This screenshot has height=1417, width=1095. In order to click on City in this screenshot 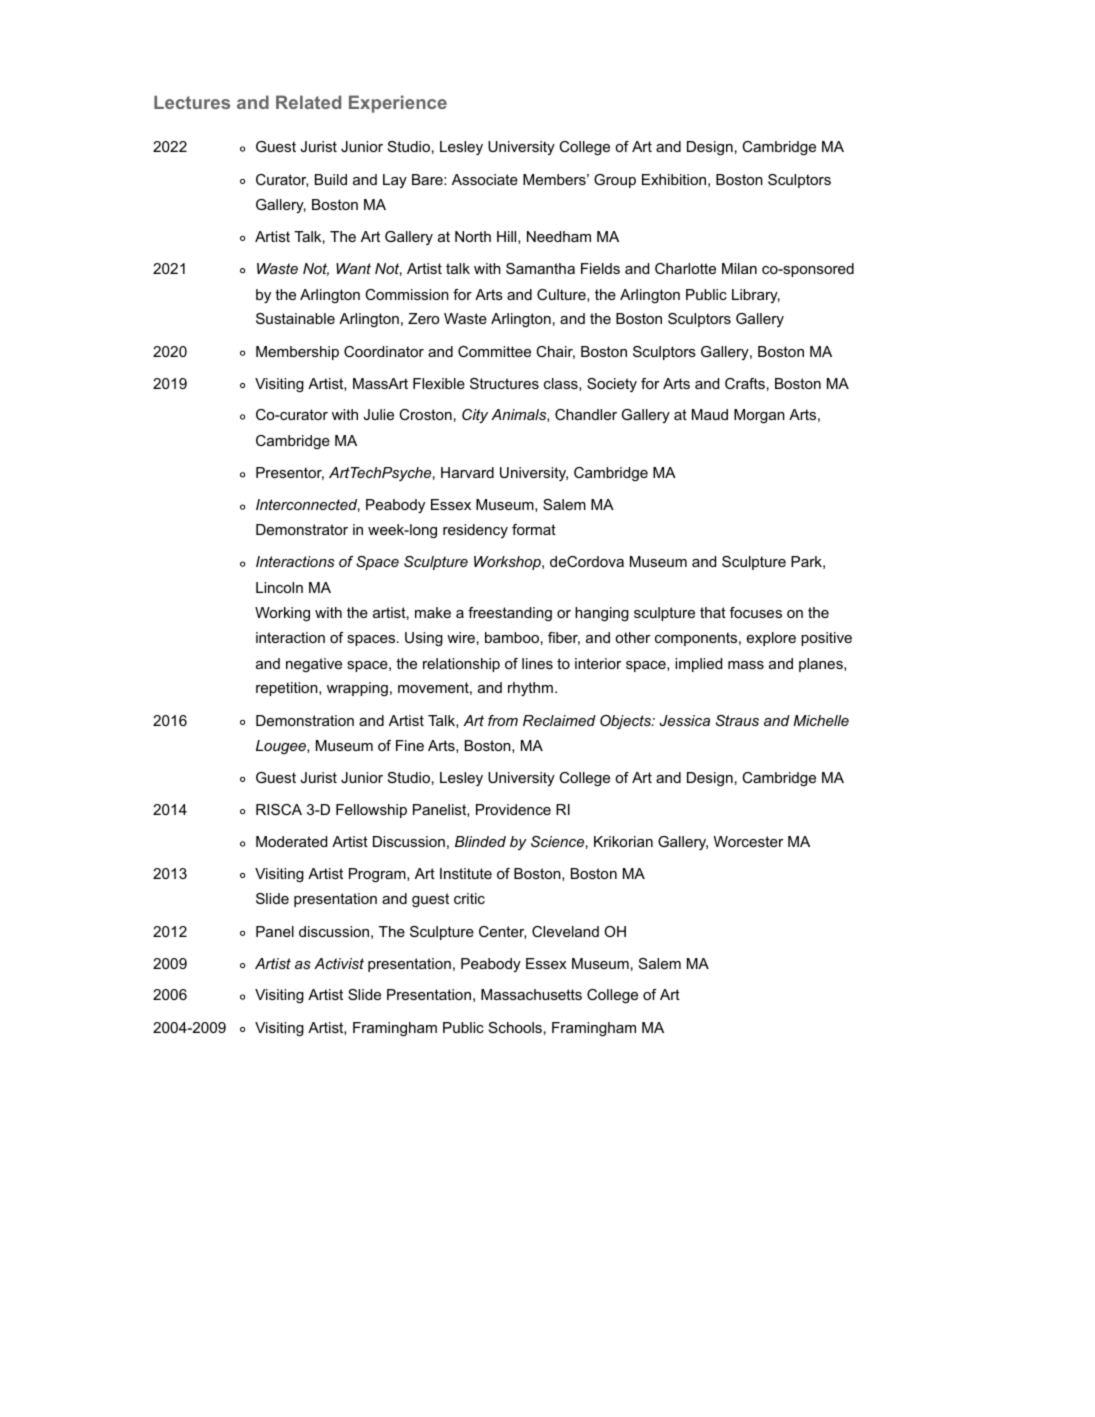, I will do `click(475, 416)`.
